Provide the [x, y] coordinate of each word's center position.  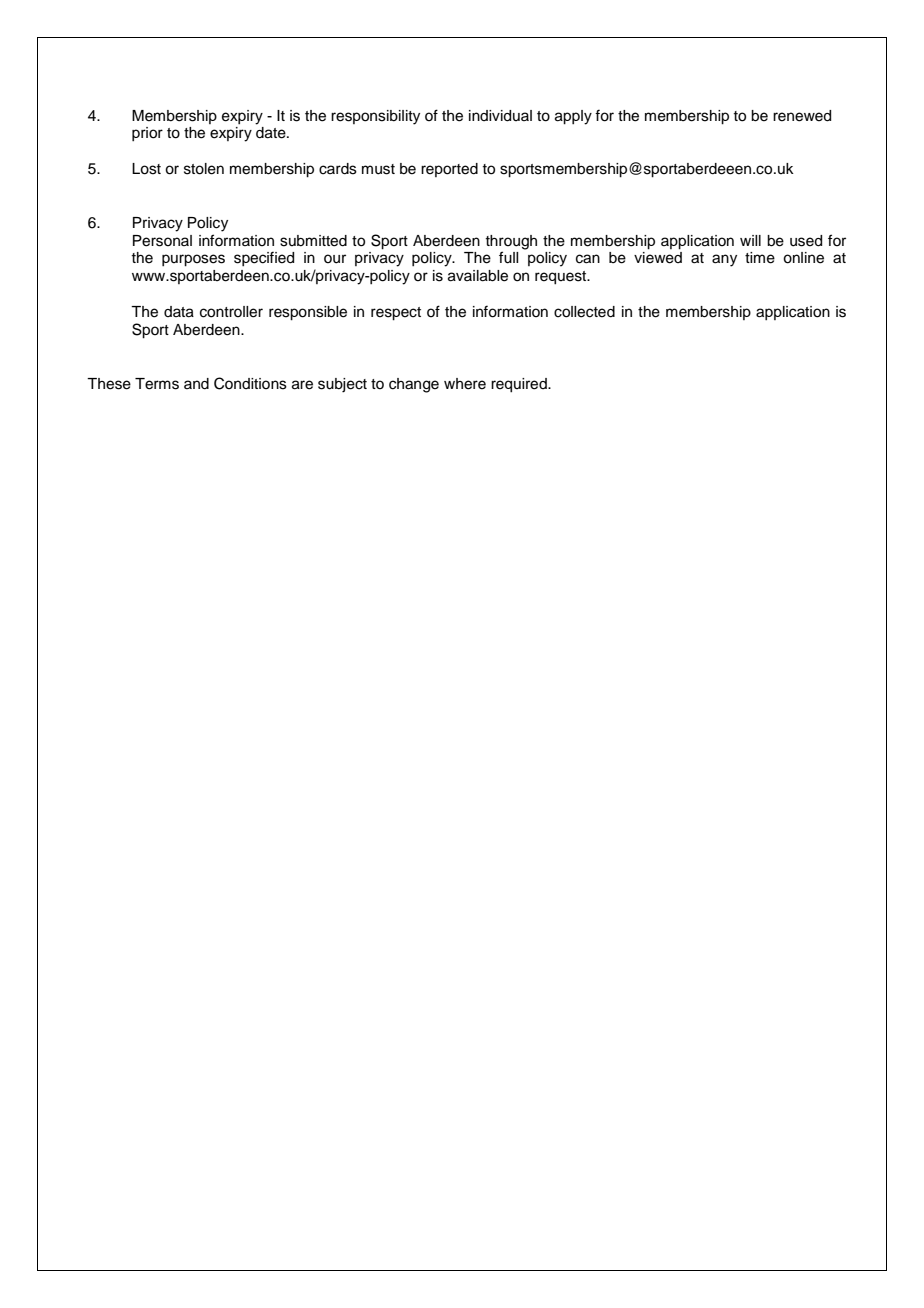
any [724, 260]
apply [573, 117]
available [478, 276]
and [196, 384]
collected [584, 312]
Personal [162, 241]
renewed [802, 116]
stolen [204, 169]
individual [500, 116]
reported [449, 170]
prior [147, 134]
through [511, 242]
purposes [193, 260]
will [750, 240]
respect [396, 314]
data [179, 312]
